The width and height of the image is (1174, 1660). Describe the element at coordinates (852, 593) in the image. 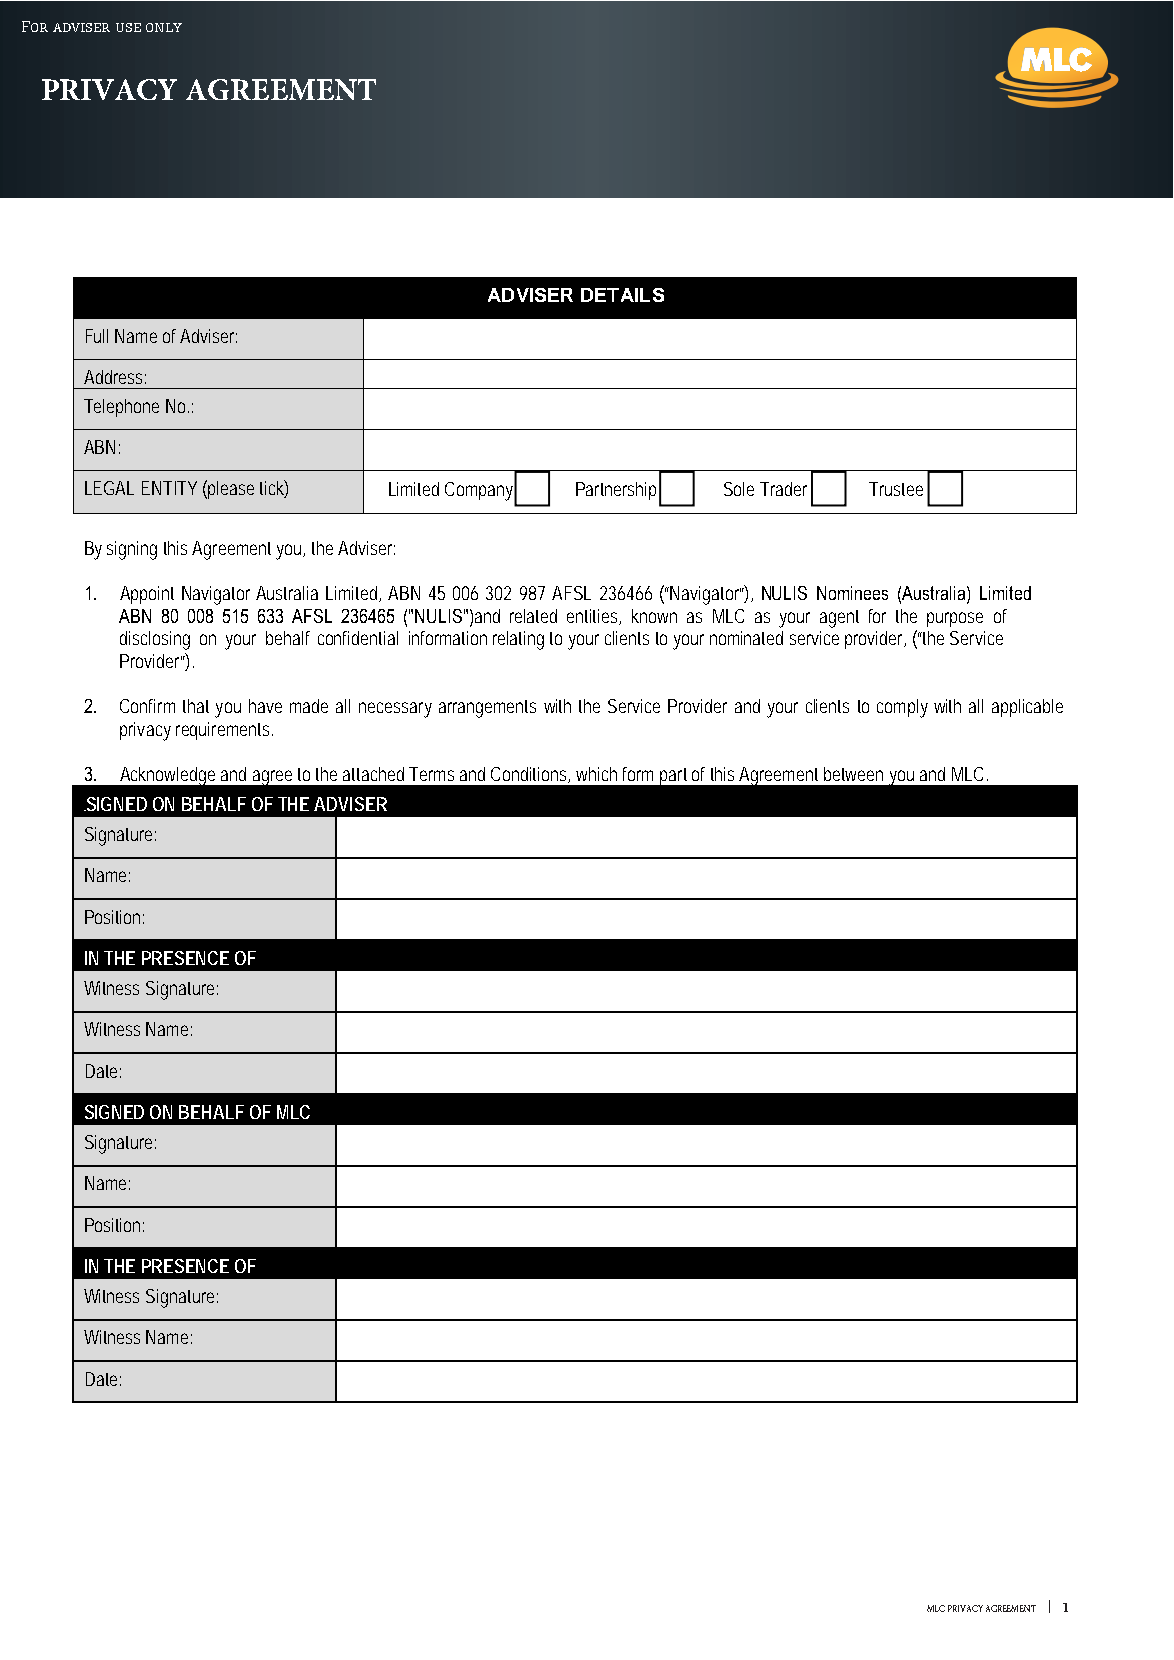

I see `Nominees` at that location.
